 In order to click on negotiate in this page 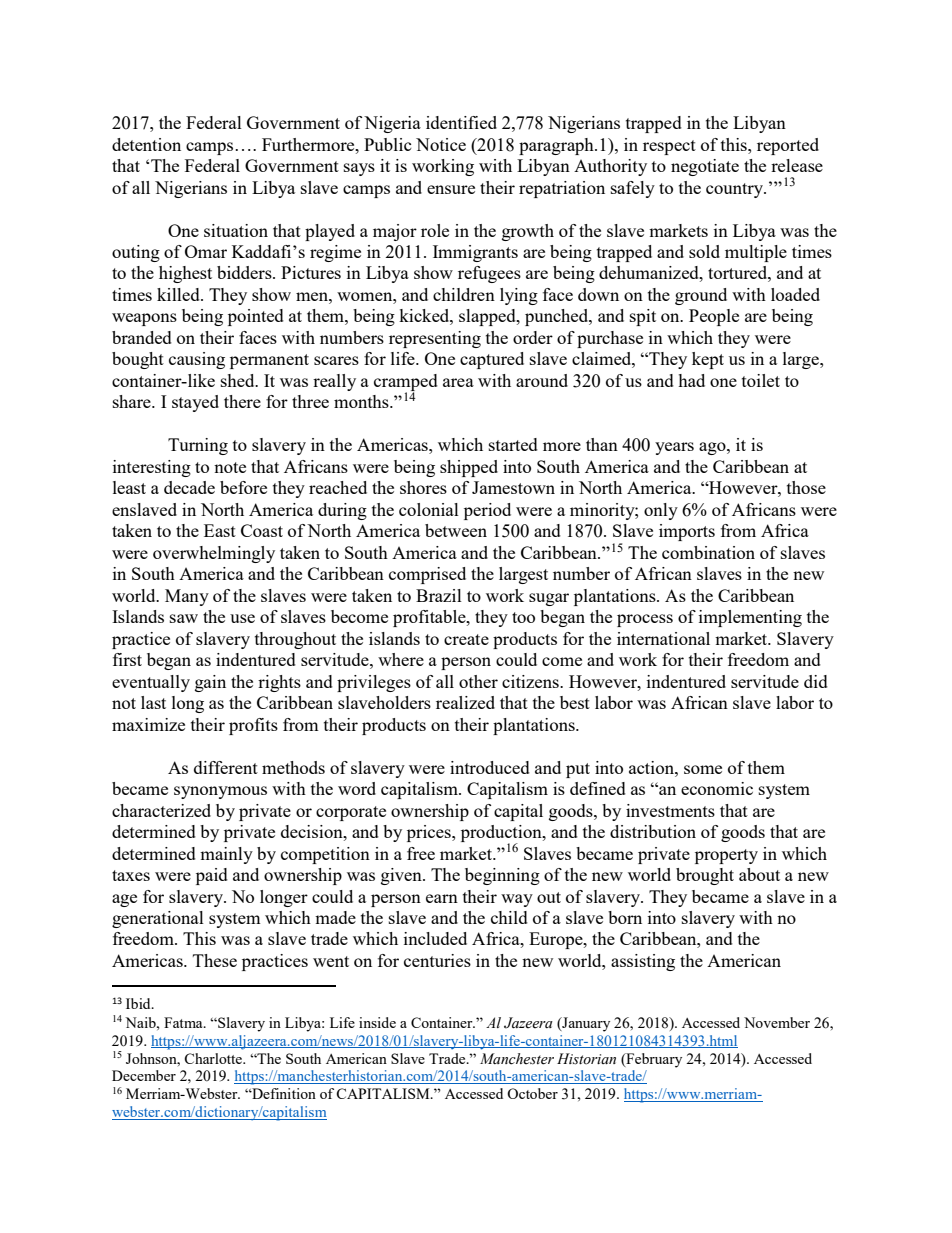, I will do `click(705, 167)`.
